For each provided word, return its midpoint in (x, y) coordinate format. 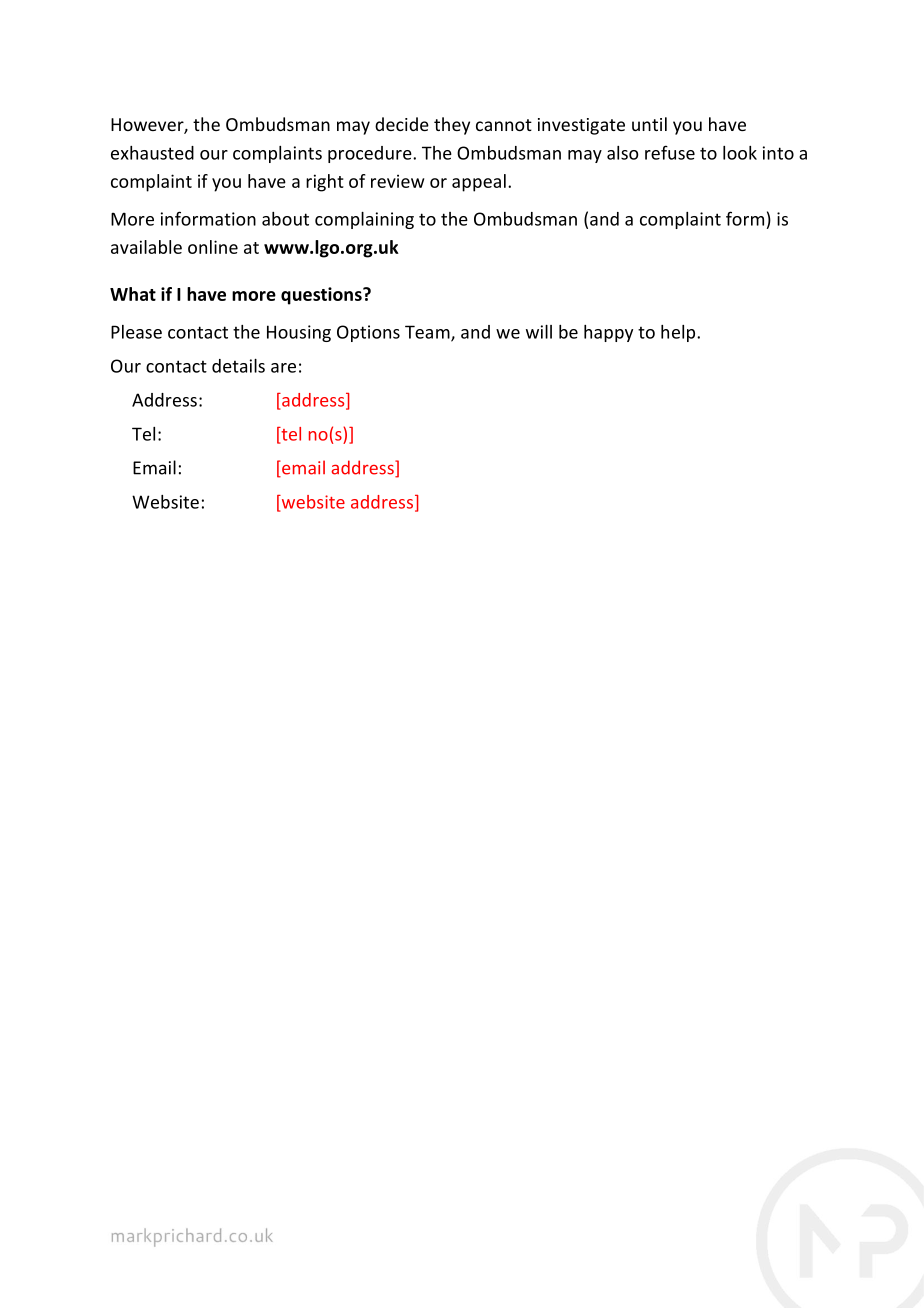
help (679, 333)
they (452, 126)
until (649, 124)
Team (428, 333)
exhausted (152, 153)
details (238, 366)
